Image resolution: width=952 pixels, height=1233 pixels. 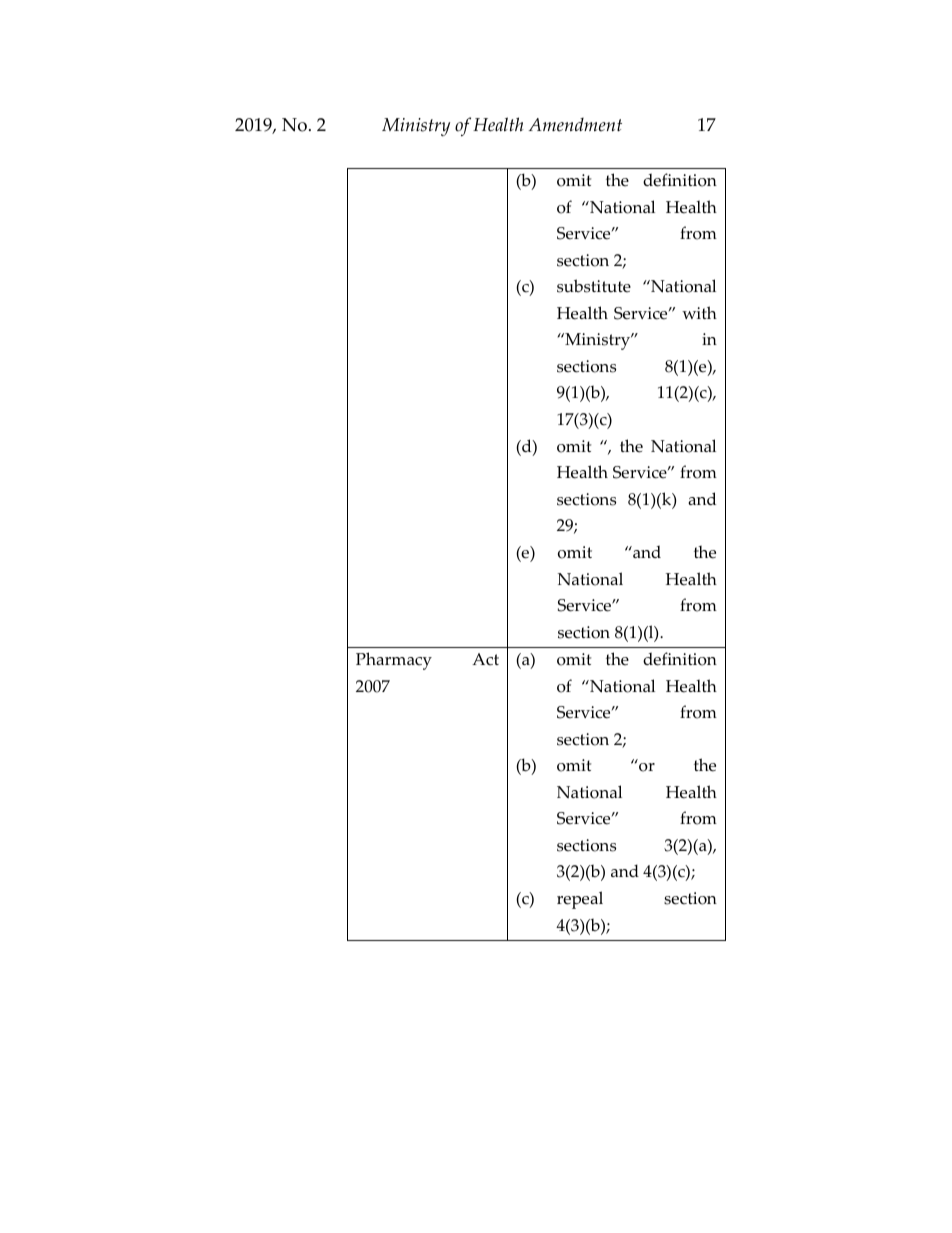 What do you see at coordinates (580, 900) in the document?
I see `repeal` at bounding box center [580, 900].
